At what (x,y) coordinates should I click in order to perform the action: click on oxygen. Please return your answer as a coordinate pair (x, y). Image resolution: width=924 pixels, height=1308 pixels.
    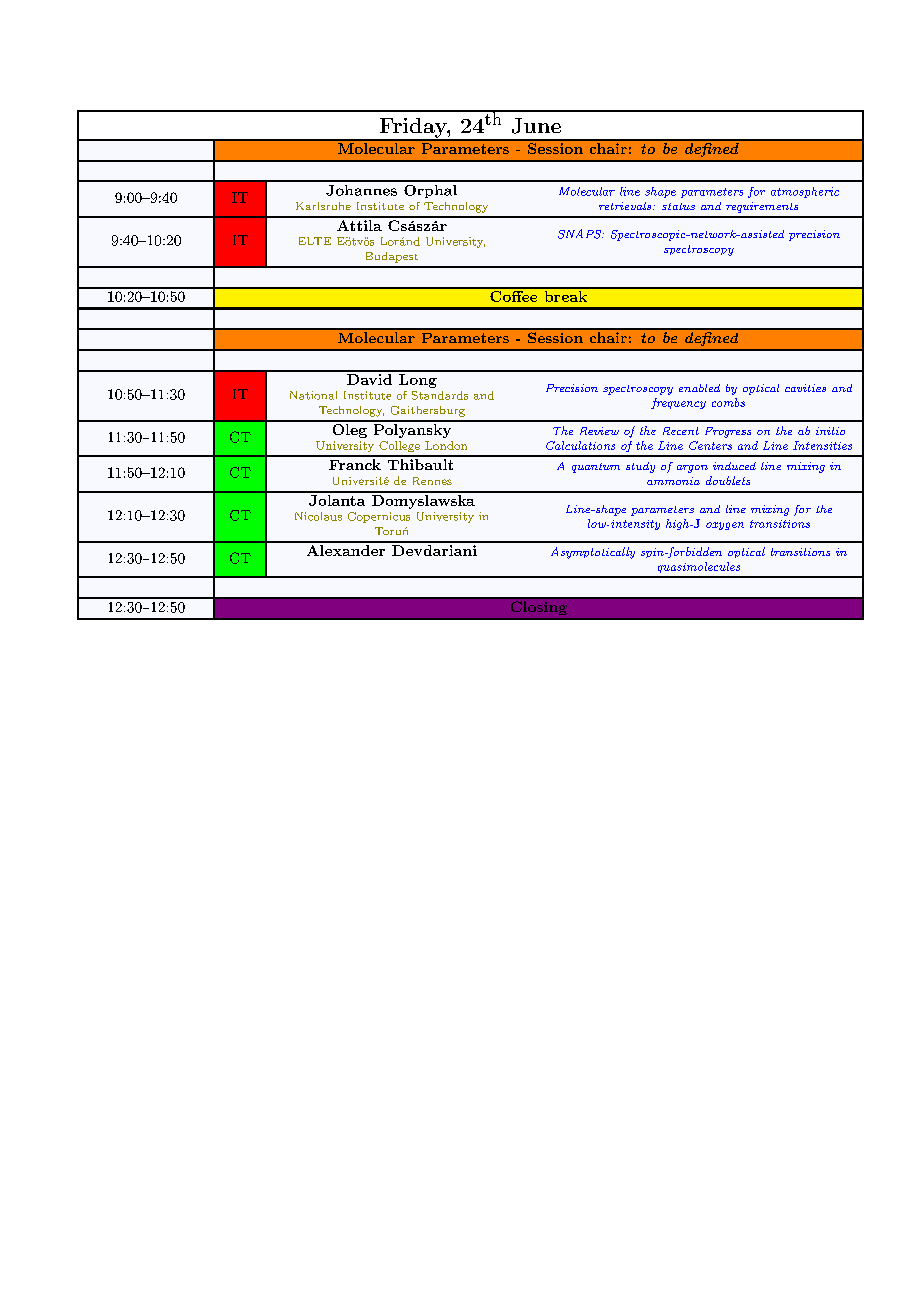
    Looking at the image, I should click on (725, 526).
